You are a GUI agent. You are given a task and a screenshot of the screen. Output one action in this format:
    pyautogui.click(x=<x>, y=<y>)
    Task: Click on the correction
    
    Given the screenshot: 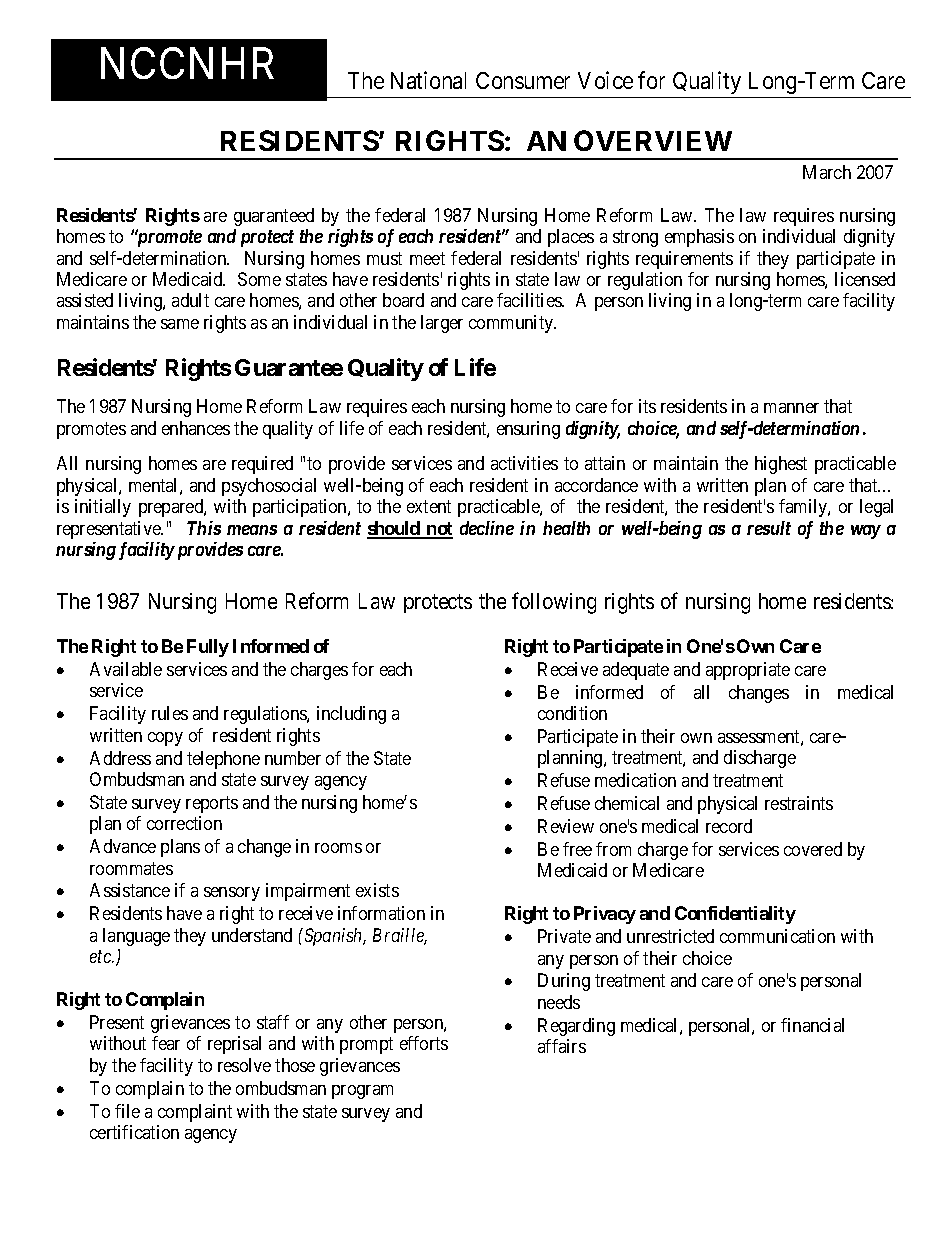 What is the action you would take?
    pyautogui.click(x=184, y=823)
